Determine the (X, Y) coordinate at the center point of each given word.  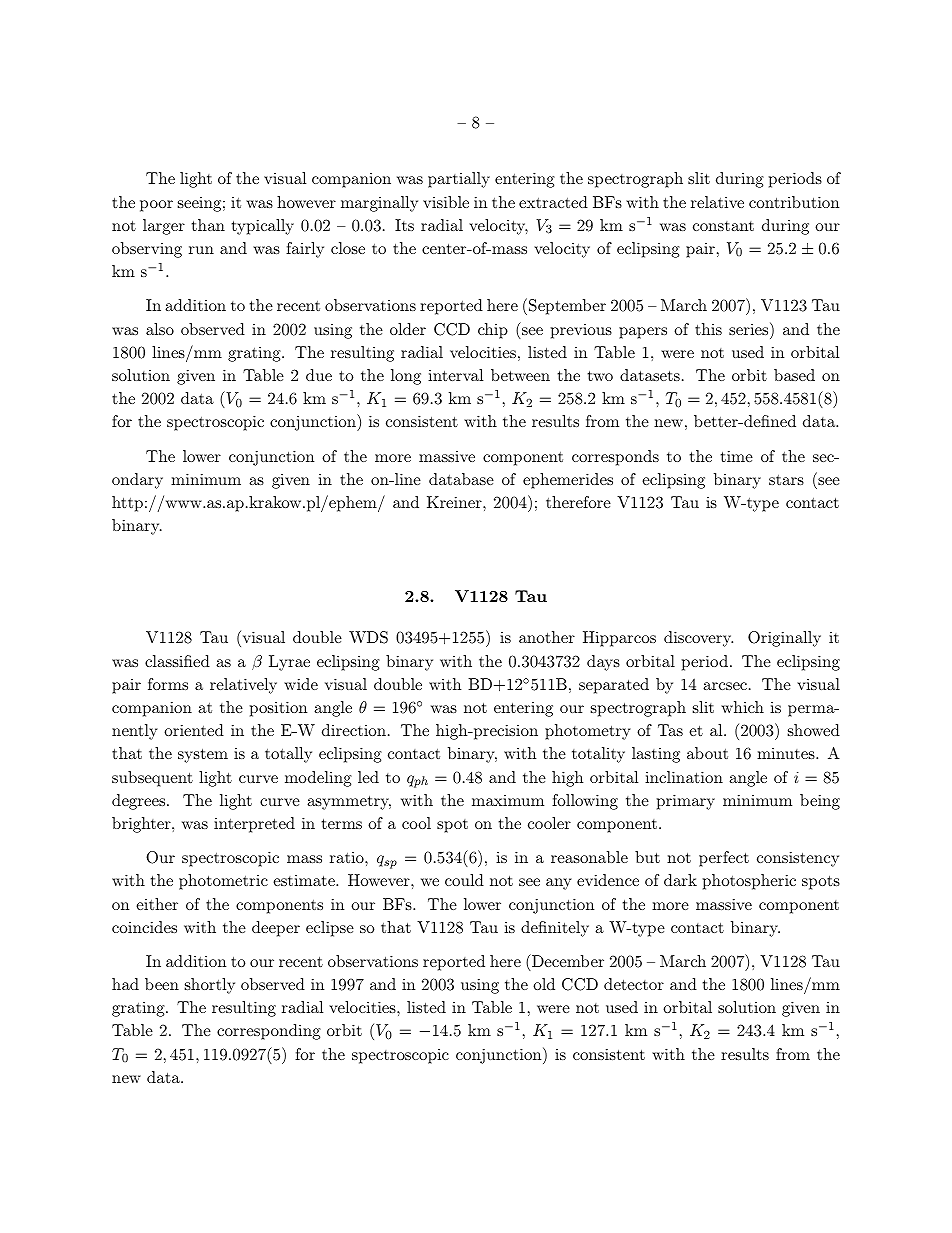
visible (446, 202)
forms (168, 684)
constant (723, 226)
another (547, 637)
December (567, 960)
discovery (698, 639)
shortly (210, 986)
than (208, 225)
